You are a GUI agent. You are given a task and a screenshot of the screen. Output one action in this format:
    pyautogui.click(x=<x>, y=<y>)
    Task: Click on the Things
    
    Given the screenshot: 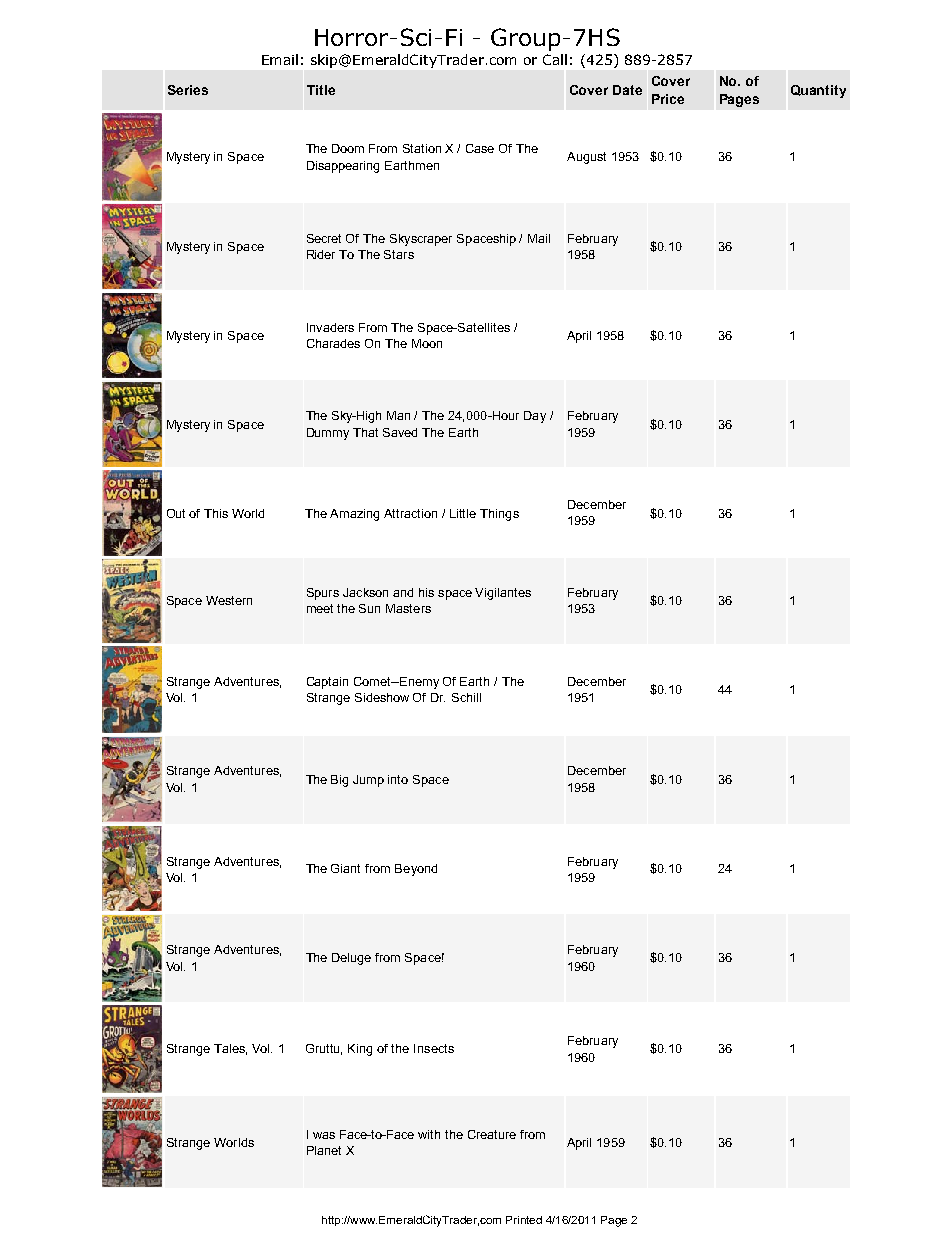 What is the action you would take?
    pyautogui.click(x=499, y=515)
